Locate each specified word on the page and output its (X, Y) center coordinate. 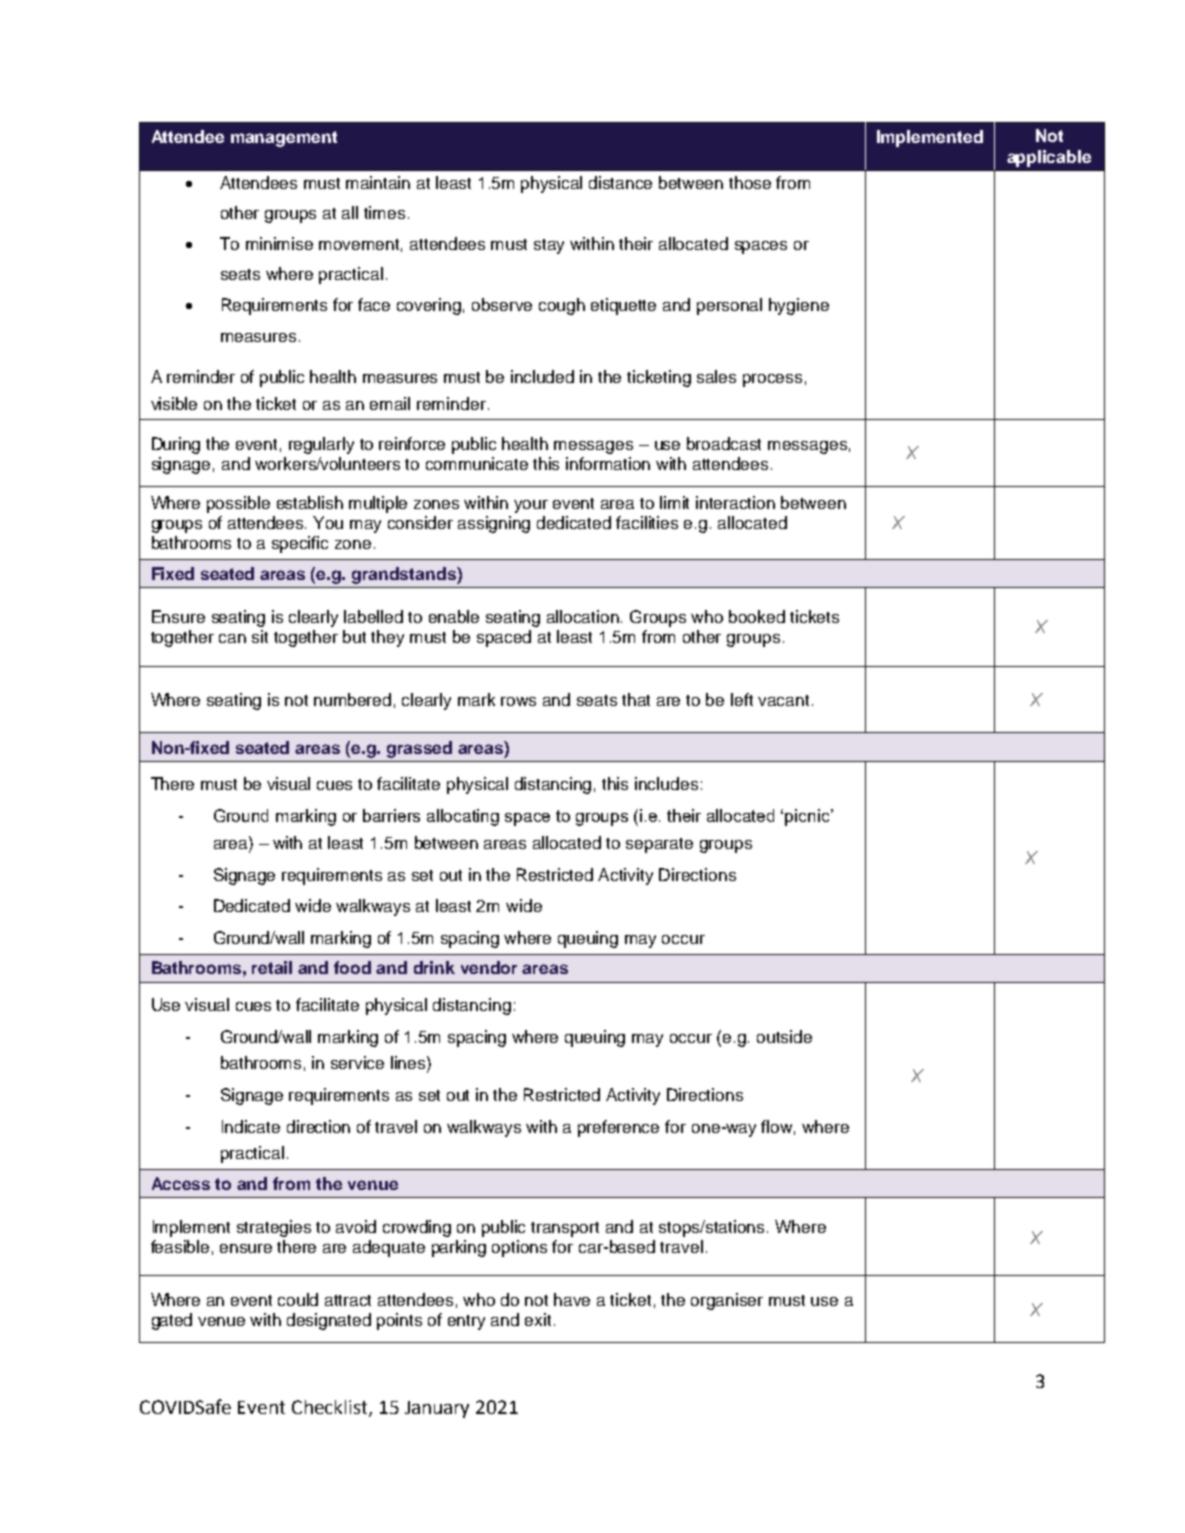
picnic (808, 817)
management (284, 139)
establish (310, 502)
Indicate (251, 1126)
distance (620, 182)
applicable (1049, 158)
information (608, 463)
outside (784, 1036)
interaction (735, 502)
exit (538, 1319)
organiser (727, 1301)
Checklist (331, 1408)
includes (666, 783)
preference (618, 1128)
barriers (391, 815)
